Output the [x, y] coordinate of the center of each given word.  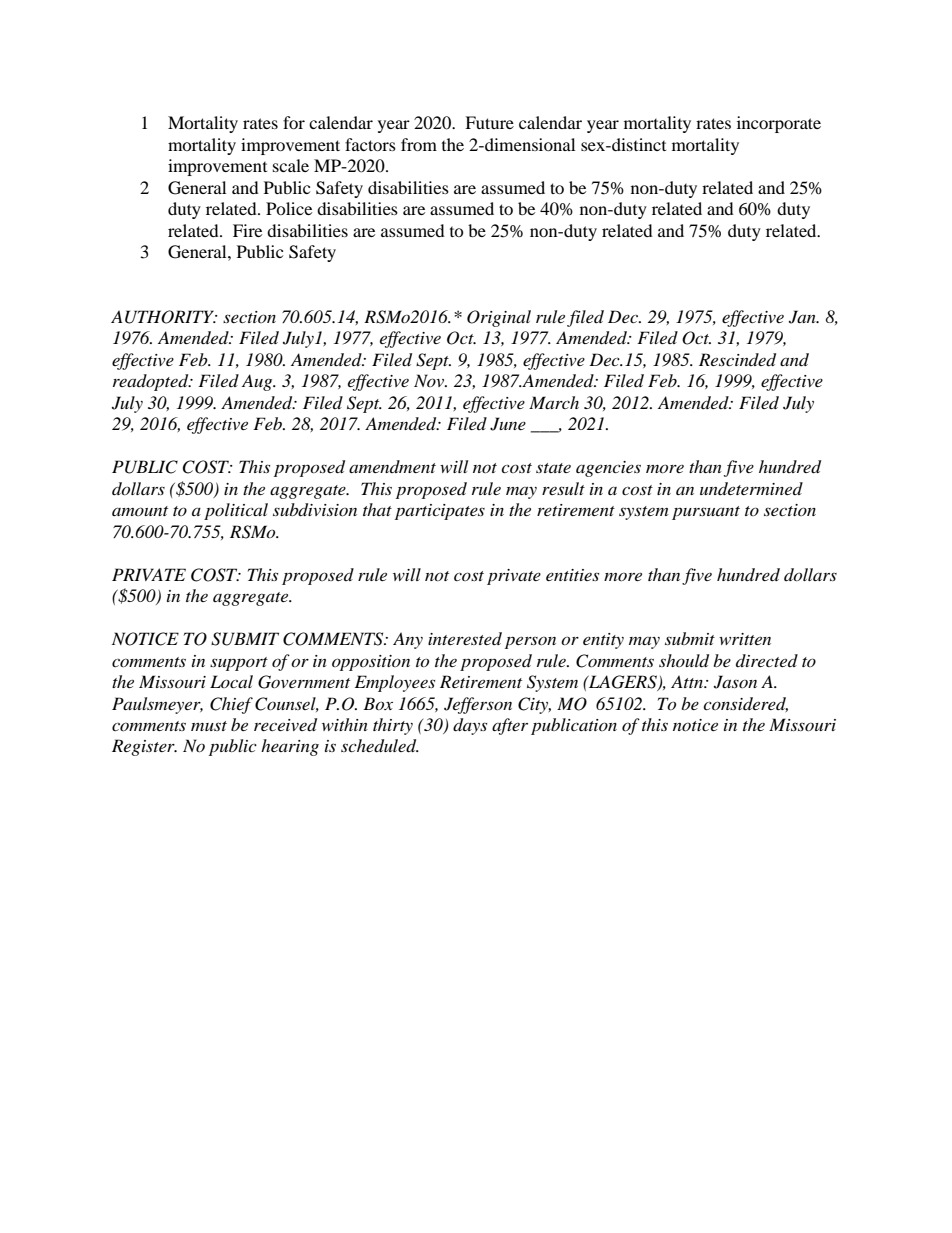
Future [489, 122]
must [209, 726]
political [236, 511]
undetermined [751, 488]
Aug [258, 382]
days [470, 726]
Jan [803, 317]
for [294, 122]
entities [572, 575]
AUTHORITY [164, 317]
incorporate [779, 124]
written [745, 639]
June [508, 424]
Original [499, 318]
